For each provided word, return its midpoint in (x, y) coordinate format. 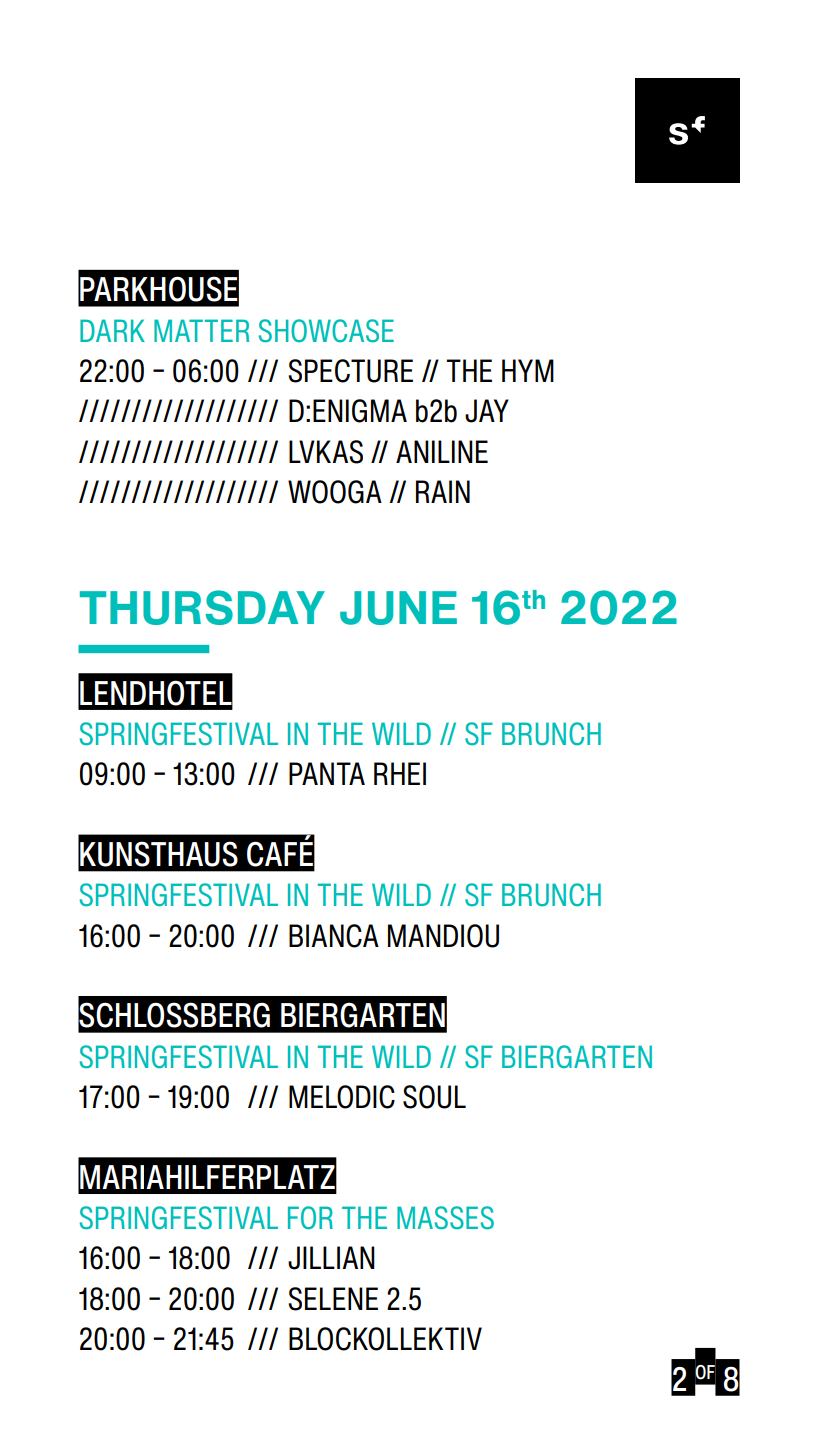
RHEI (400, 773)
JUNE (398, 608)
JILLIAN (331, 1258)
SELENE (333, 1299)
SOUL (434, 1097)
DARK (112, 330)
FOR (310, 1218)
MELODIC (342, 1097)
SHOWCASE (326, 331)
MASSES (445, 1217)
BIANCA (334, 936)
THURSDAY (202, 607)
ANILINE (442, 451)
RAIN (443, 491)
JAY (487, 411)
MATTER (201, 330)
